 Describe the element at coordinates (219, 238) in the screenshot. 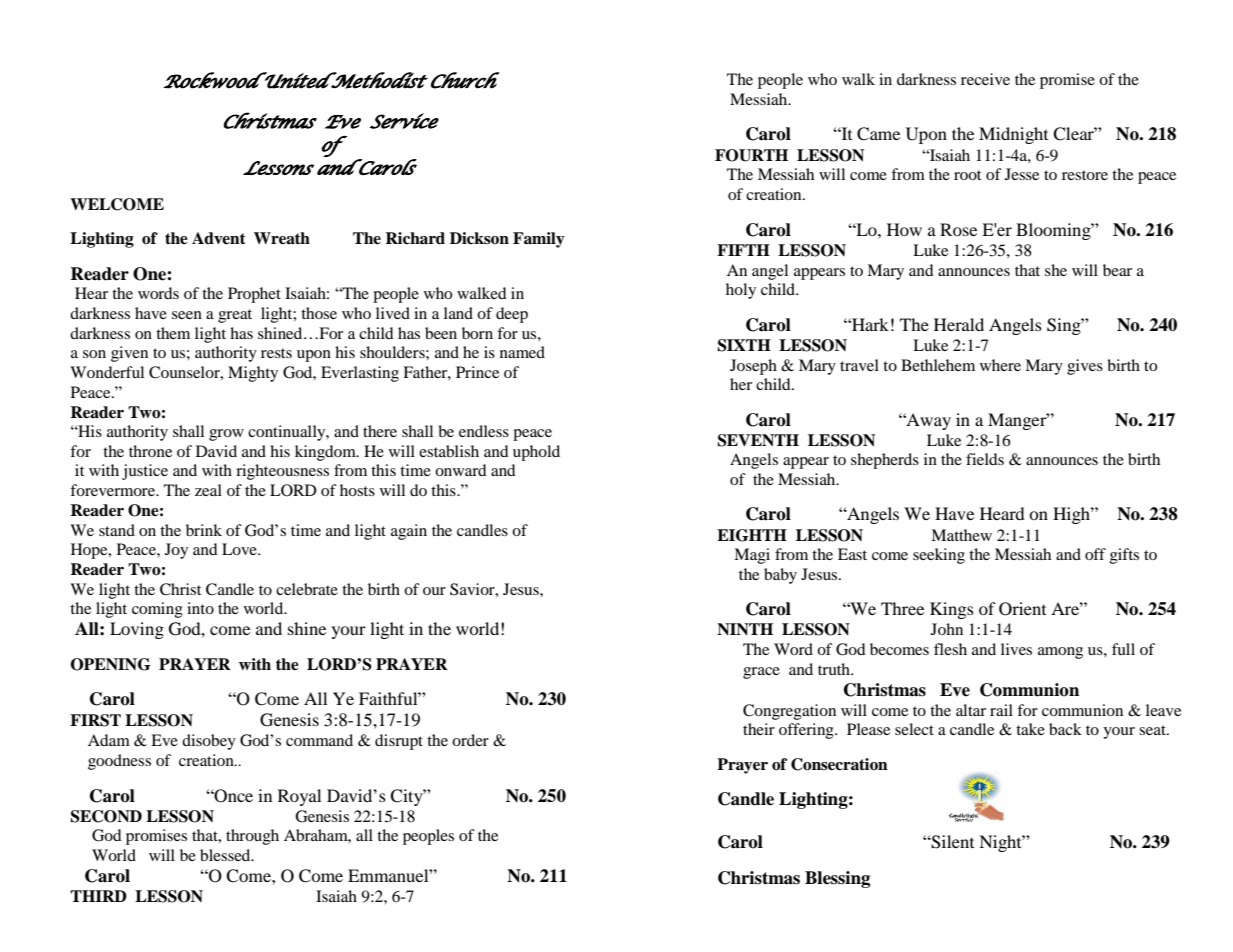

I see `Advent` at that location.
